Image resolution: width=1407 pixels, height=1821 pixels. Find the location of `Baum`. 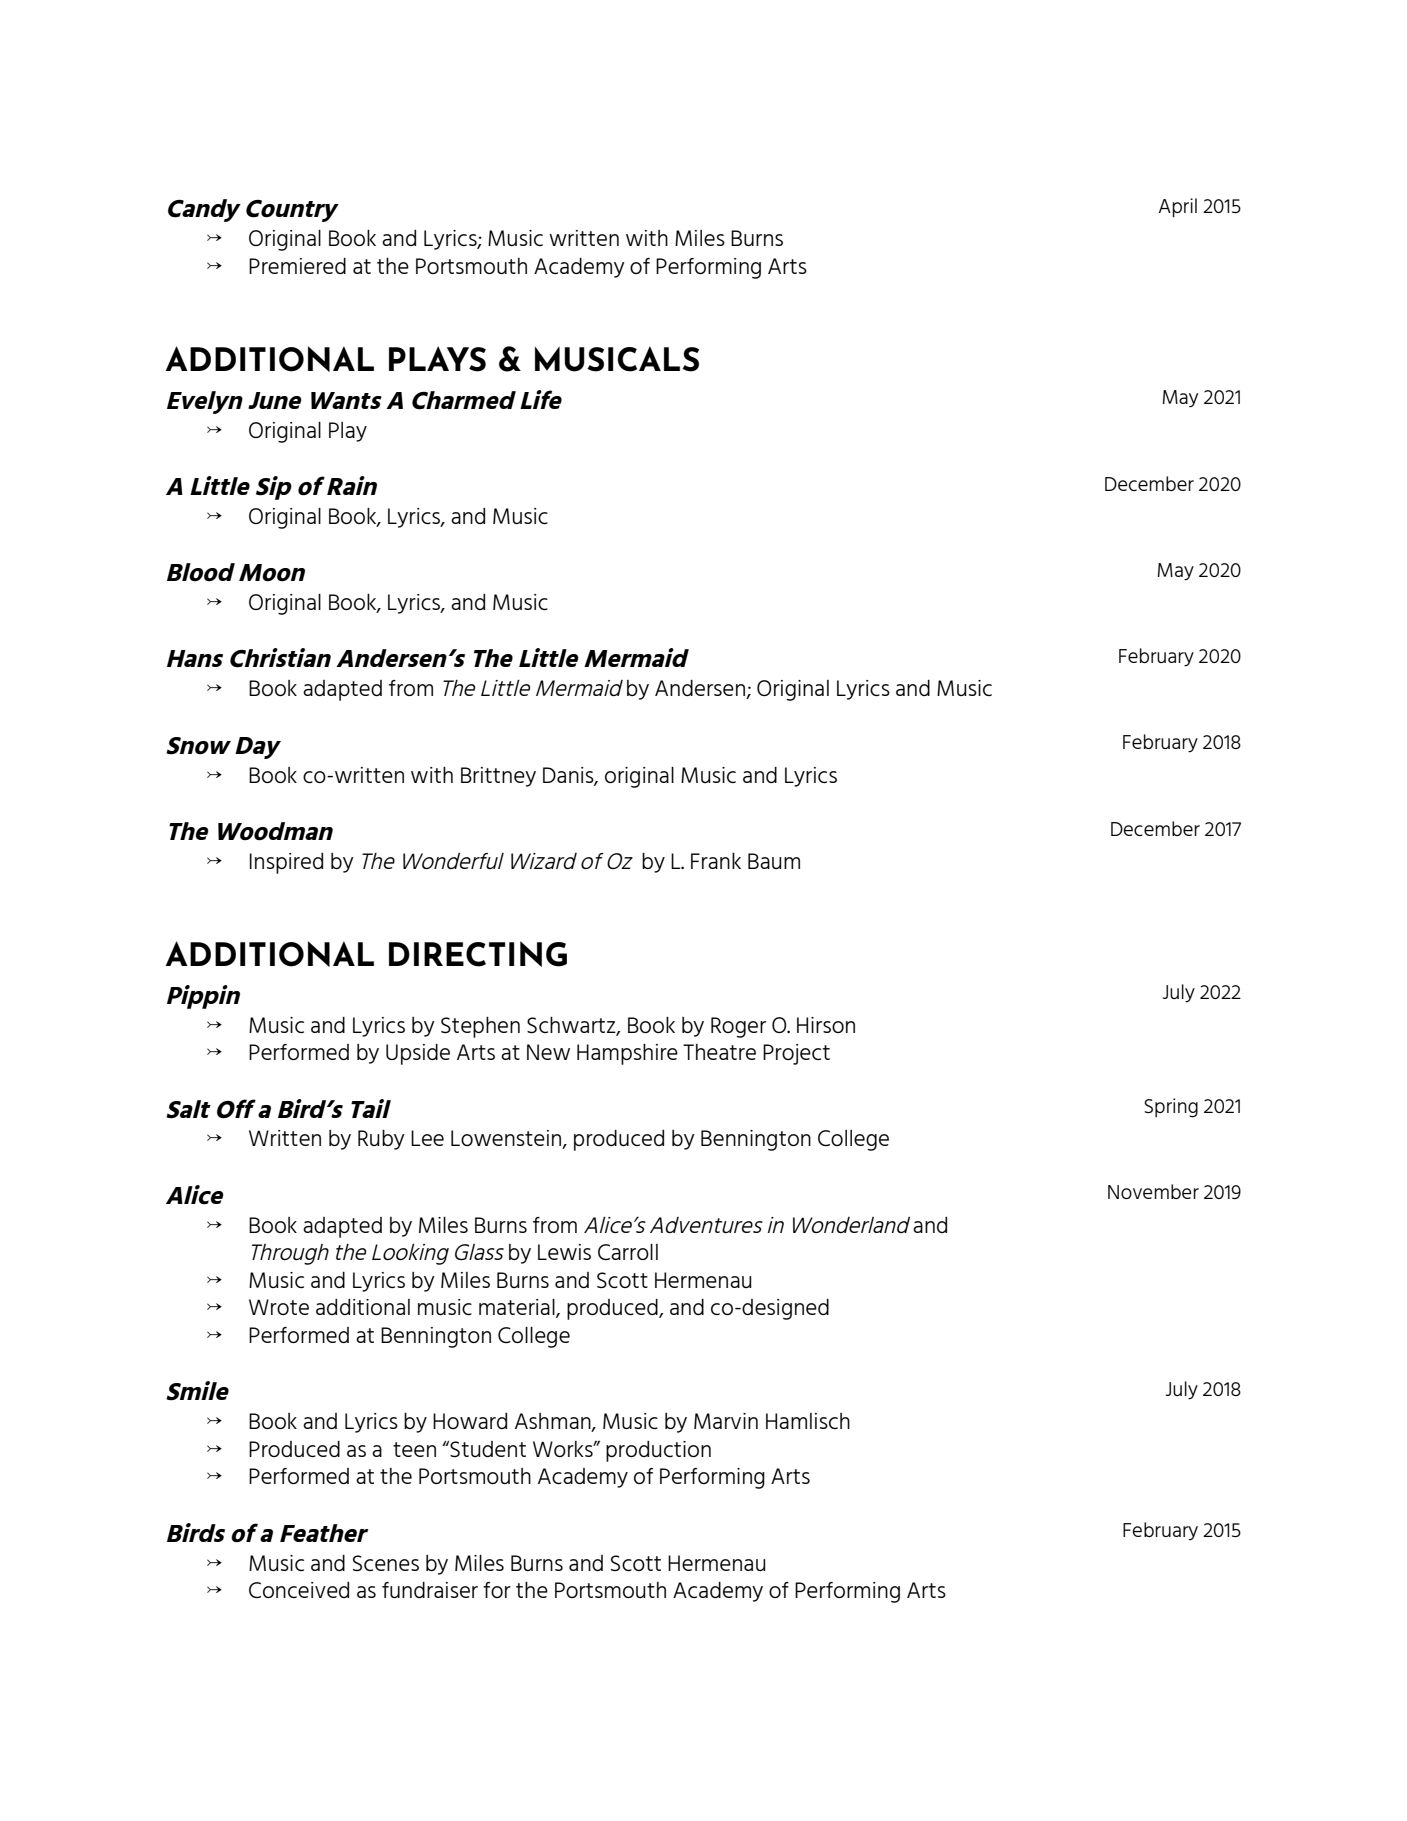

Baum is located at coordinates (774, 861).
